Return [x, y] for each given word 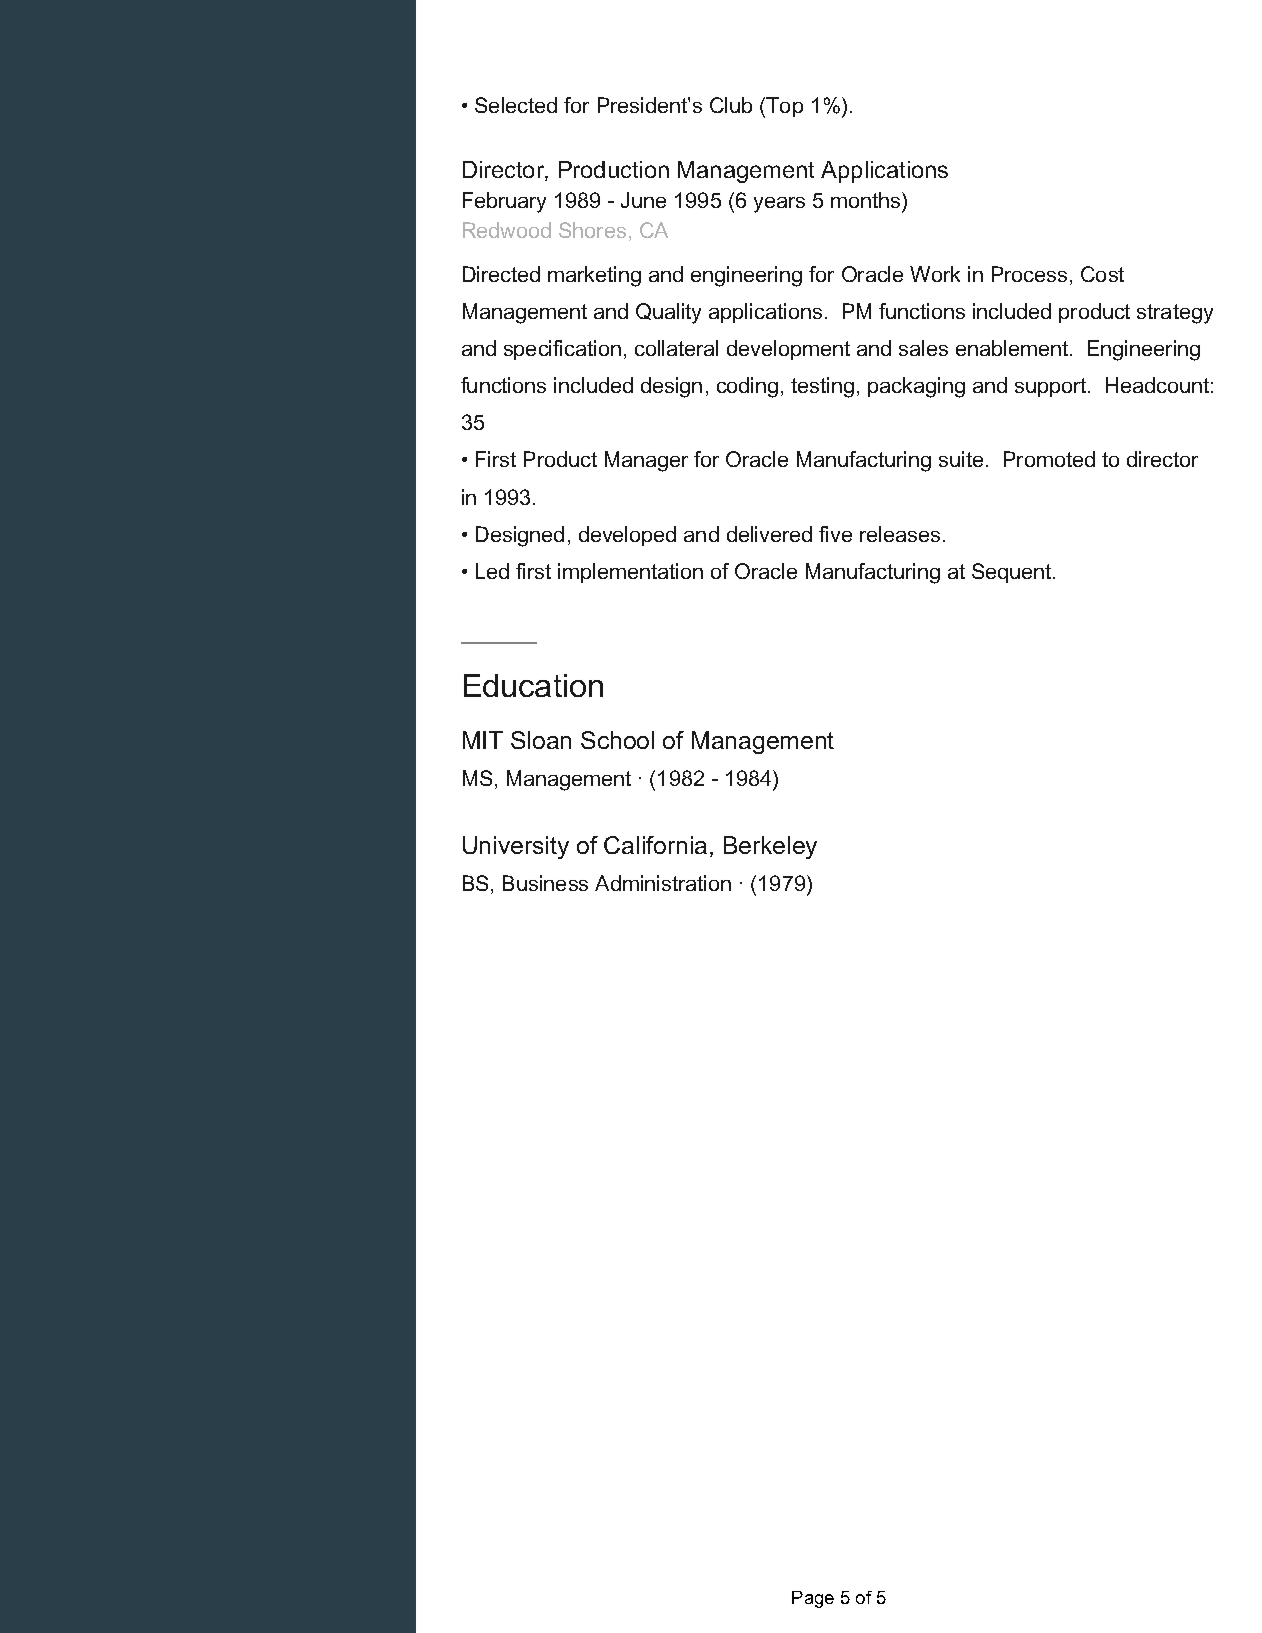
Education [533, 685]
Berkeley [770, 847]
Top [784, 107]
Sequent [1013, 573]
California [655, 845]
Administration [663, 883]
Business [545, 883]
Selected [516, 105]
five [835, 534]
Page [813, 1599]
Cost [1102, 274]
